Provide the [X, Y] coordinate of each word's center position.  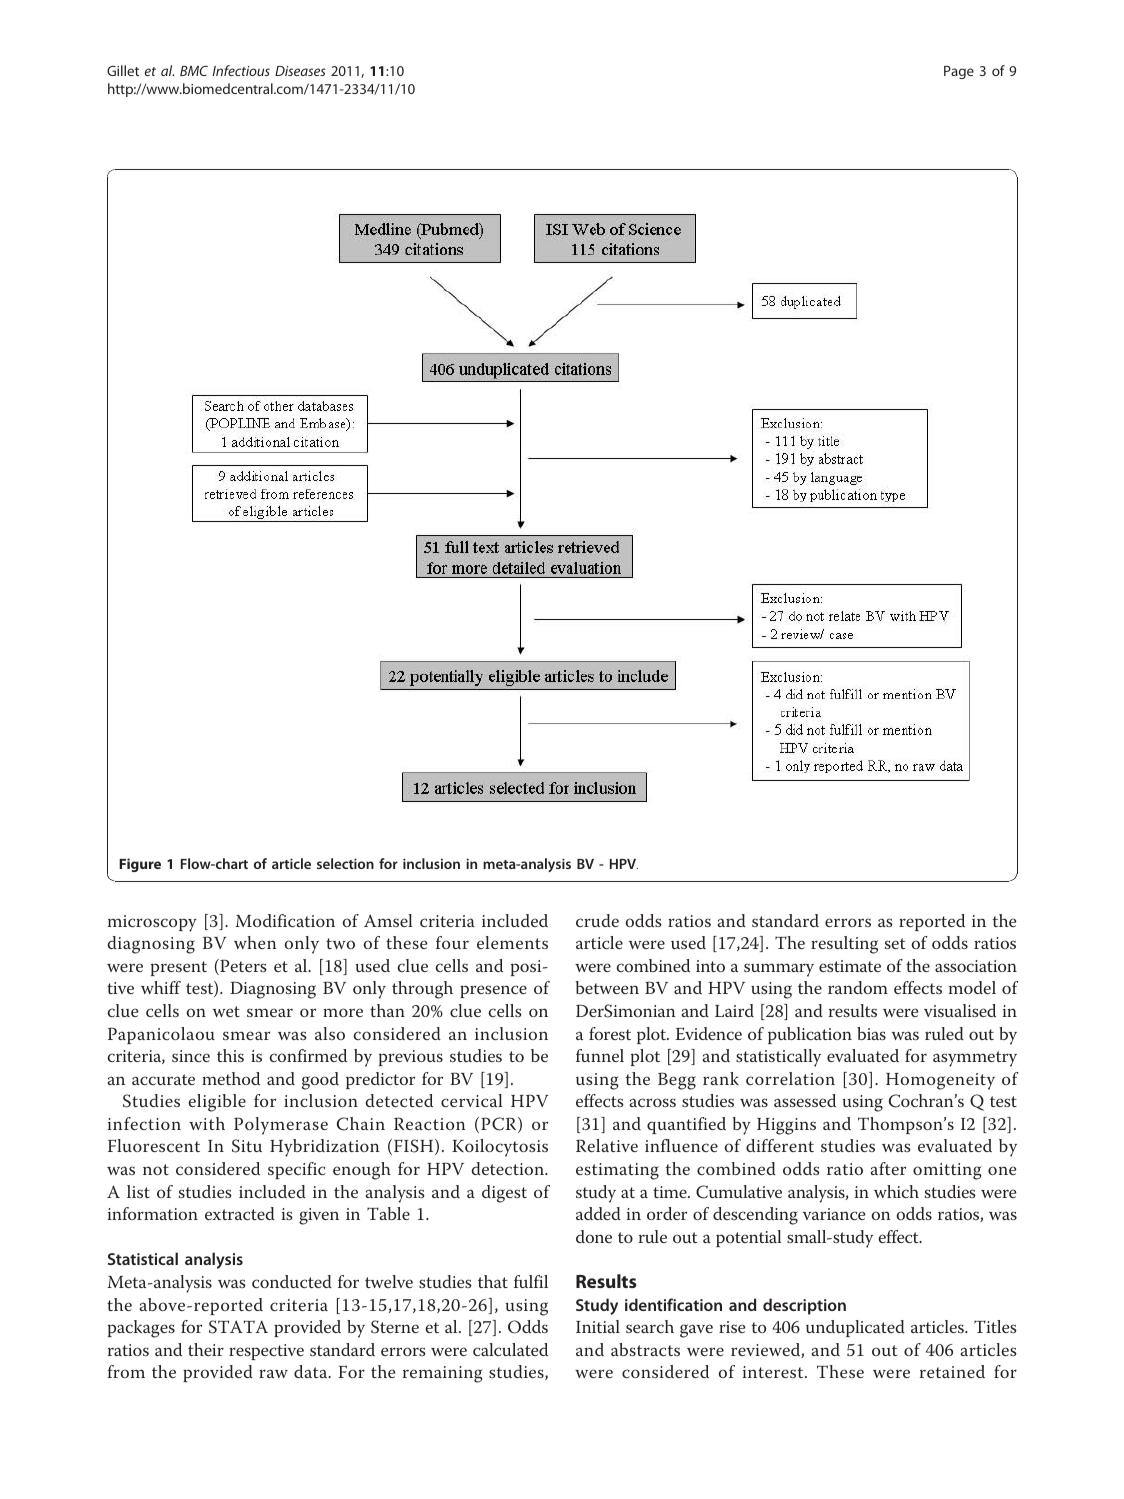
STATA [238, 1327]
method [231, 1078]
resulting [844, 945]
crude [597, 920]
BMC [194, 70]
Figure [140, 865]
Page [959, 72]
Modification [285, 920]
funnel [600, 1055]
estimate [850, 966]
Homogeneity [940, 1081]
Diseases [300, 71]
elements [512, 942]
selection [345, 863]
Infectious [241, 70]
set [895, 943]
